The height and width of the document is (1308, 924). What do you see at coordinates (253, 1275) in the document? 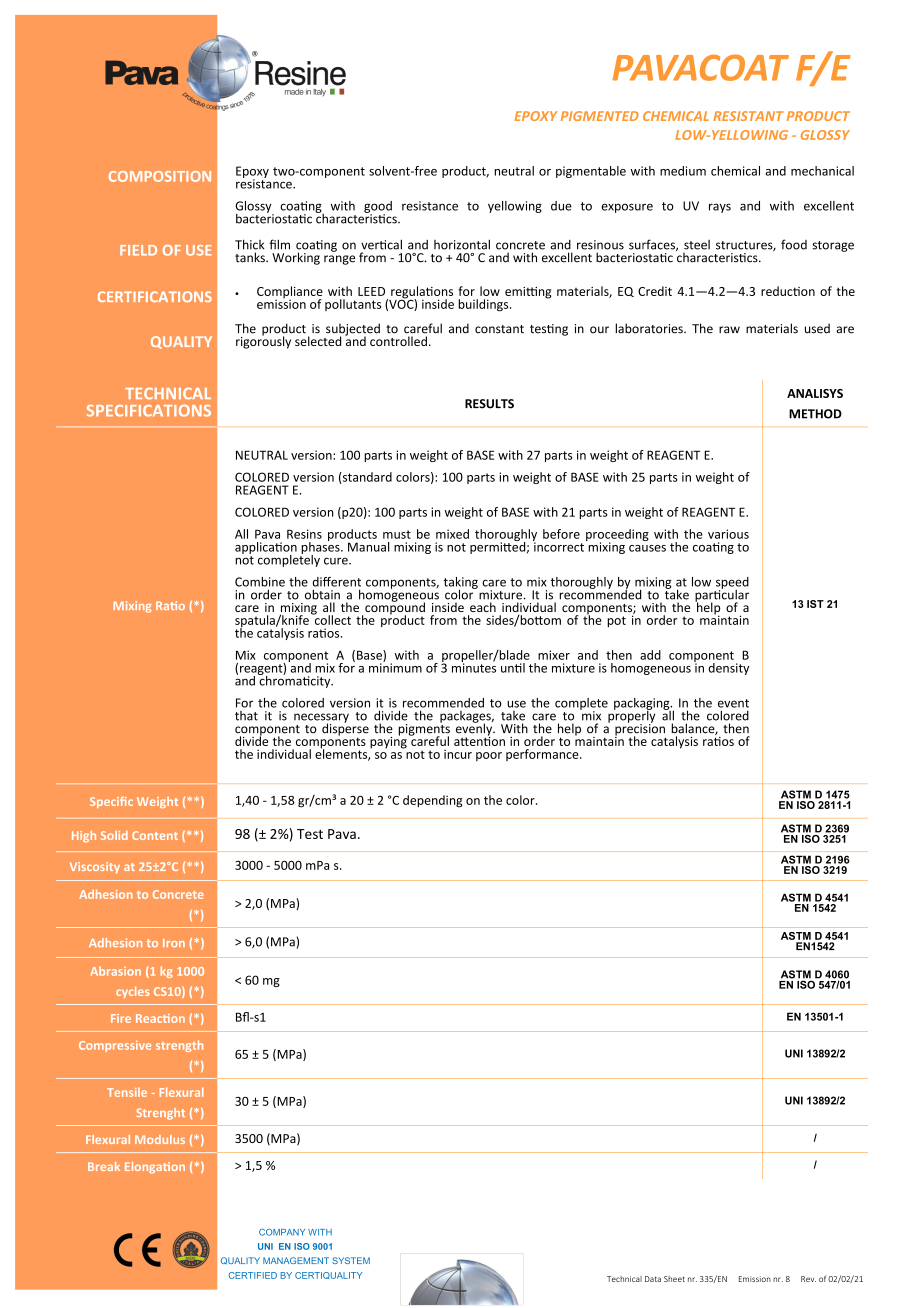
I see `CERTIFIED` at bounding box center [253, 1275].
